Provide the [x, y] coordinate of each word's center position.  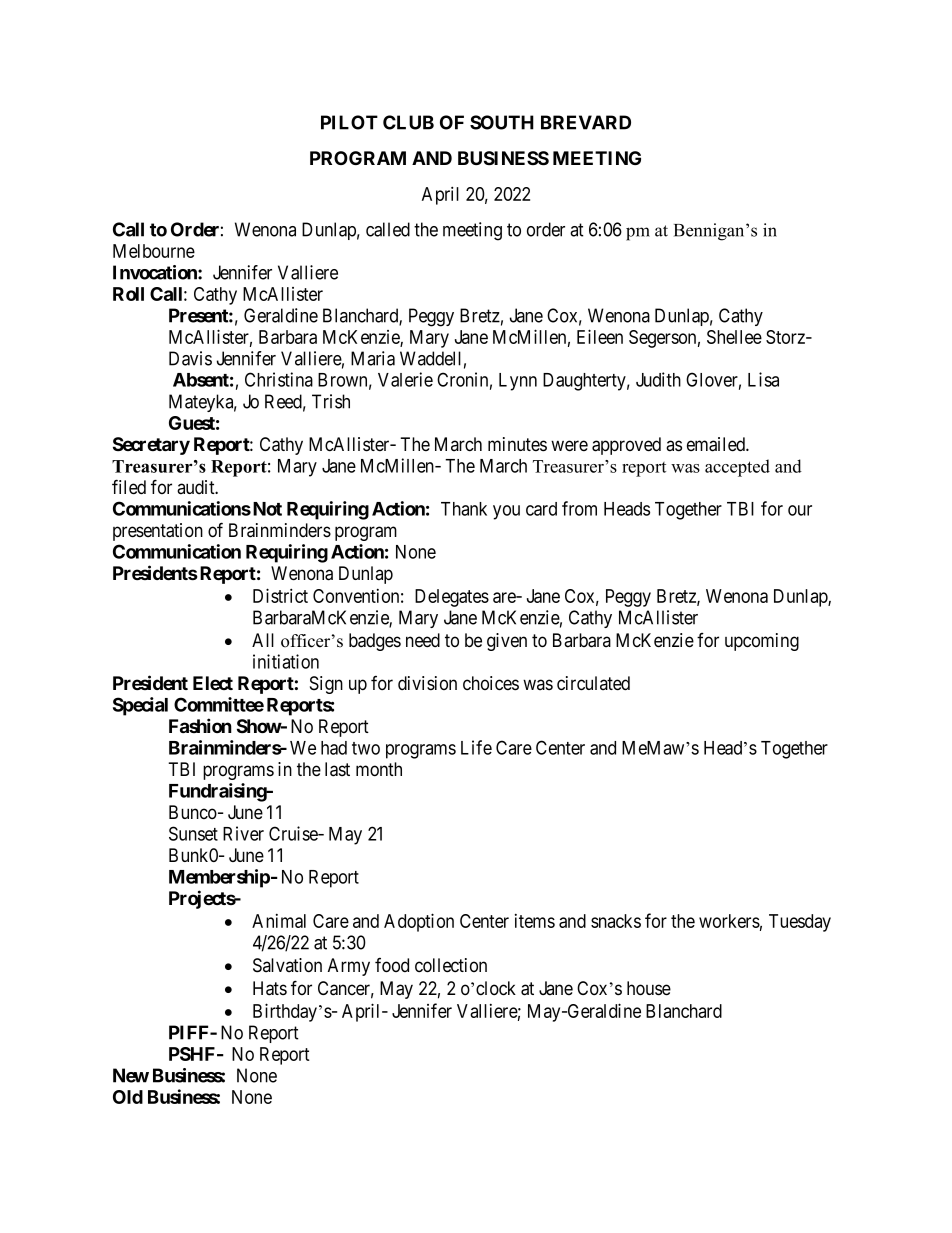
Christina [279, 379]
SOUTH [502, 122]
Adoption [419, 922]
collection [451, 965]
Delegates [452, 598]
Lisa [763, 379]
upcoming [762, 642]
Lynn [518, 382]
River [243, 833]
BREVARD [586, 122]
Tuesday [800, 923]
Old [128, 1097]
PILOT [349, 122]
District [280, 595]
